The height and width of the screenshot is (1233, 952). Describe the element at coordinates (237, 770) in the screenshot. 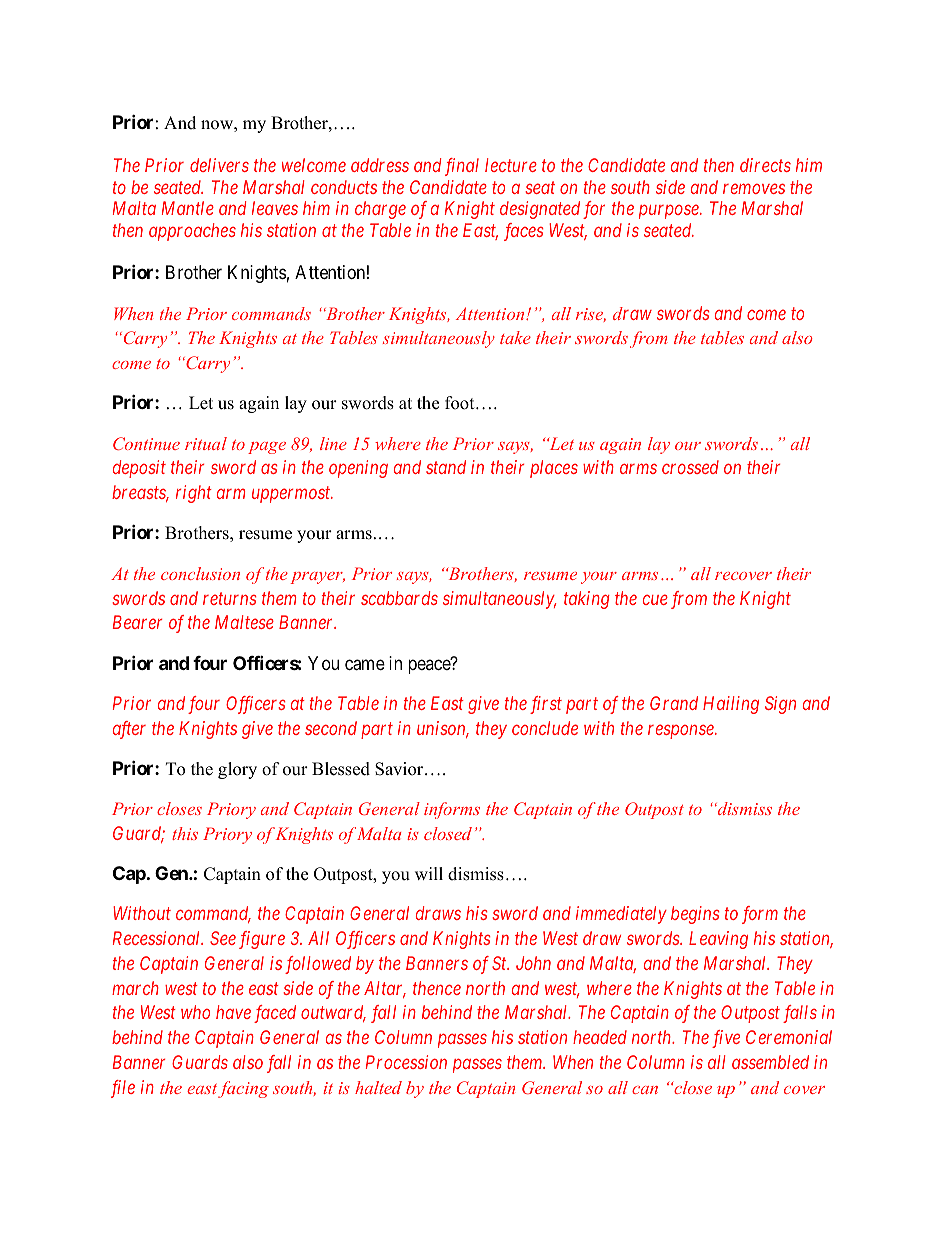

I see `glory` at that location.
